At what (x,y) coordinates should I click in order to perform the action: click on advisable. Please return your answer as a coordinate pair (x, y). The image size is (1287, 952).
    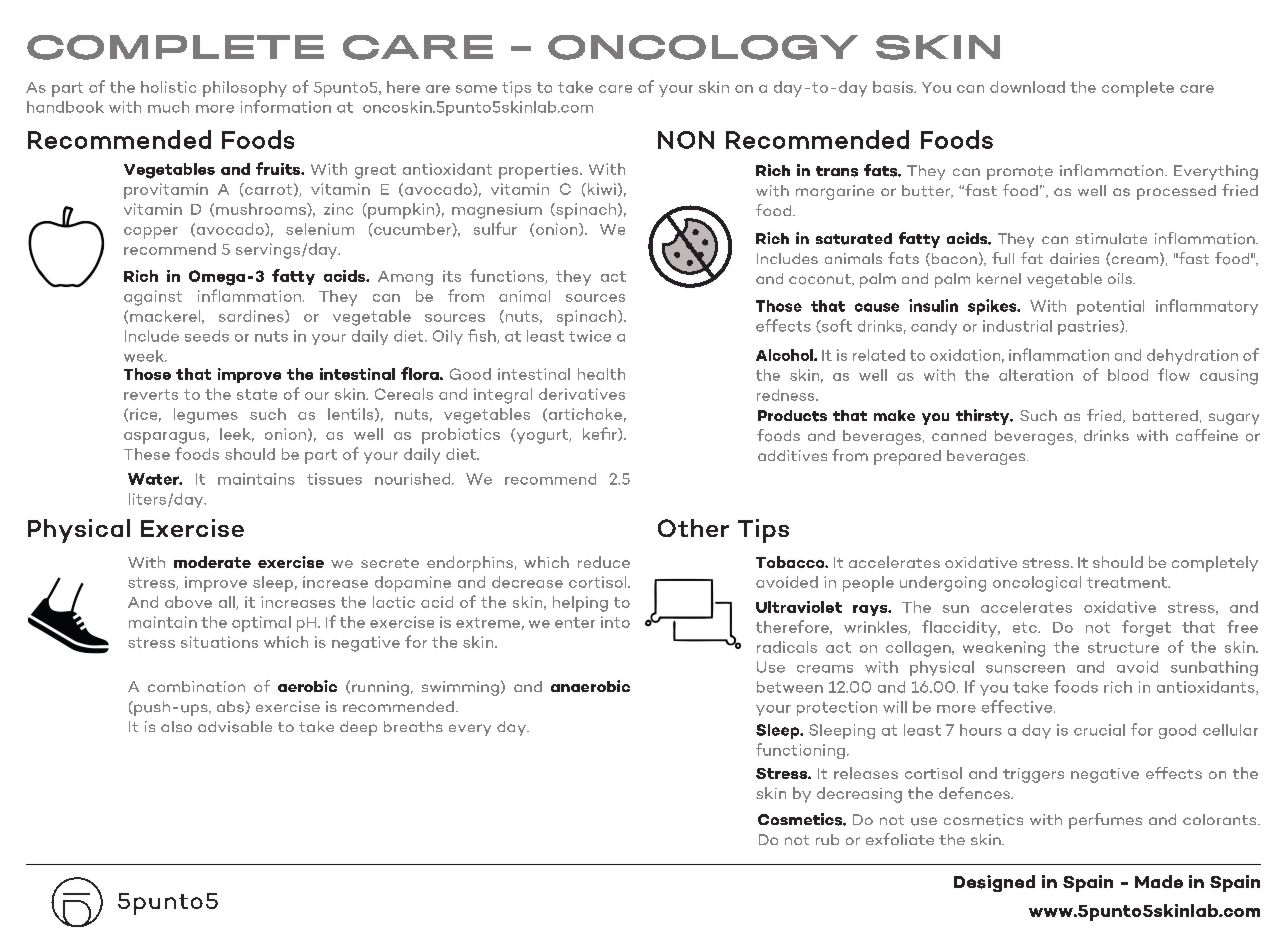
    Looking at the image, I should click on (235, 727).
